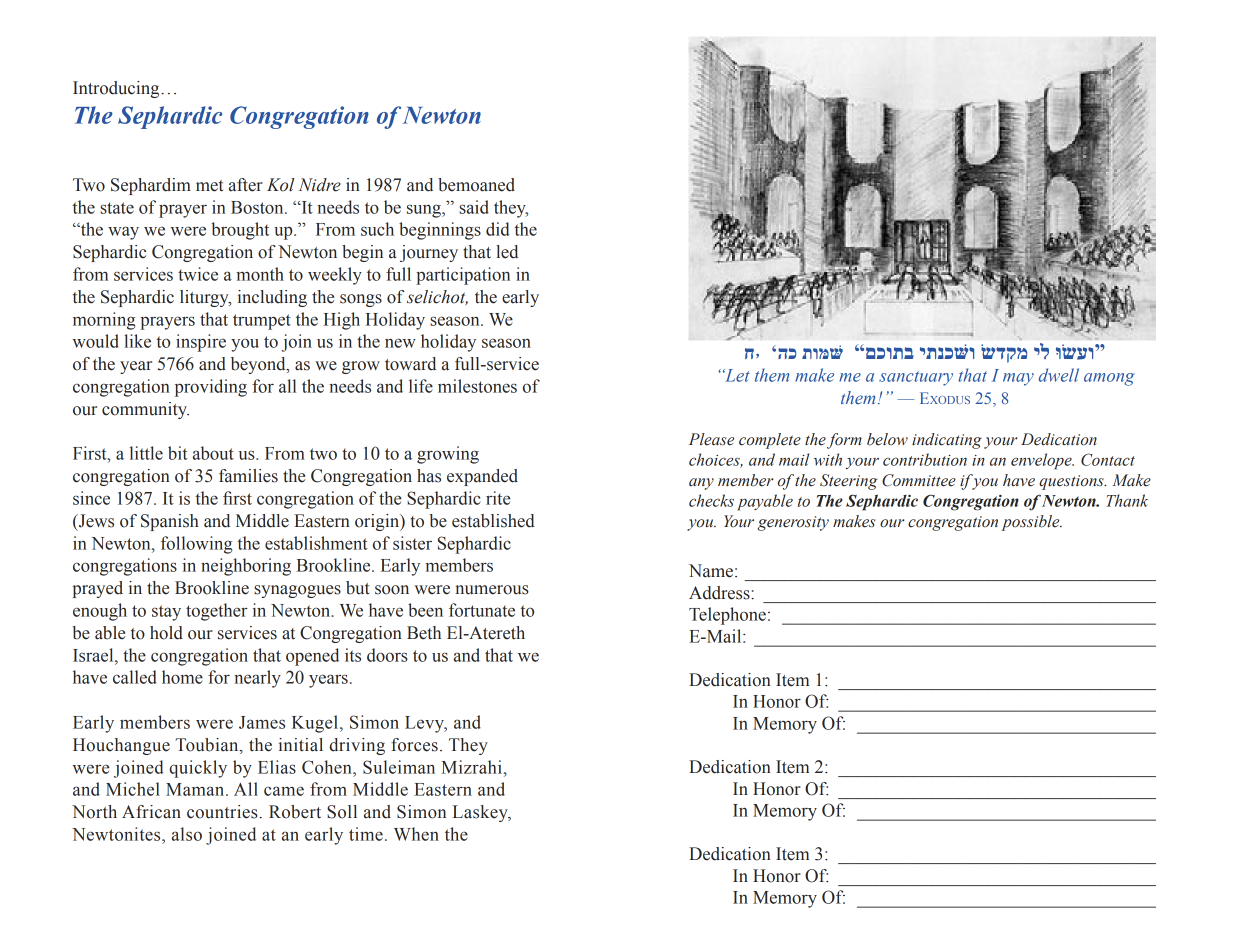 Image resolution: width=1233 pixels, height=952 pixels. What do you see at coordinates (240, 231) in the image?
I see `brought` at bounding box center [240, 231].
